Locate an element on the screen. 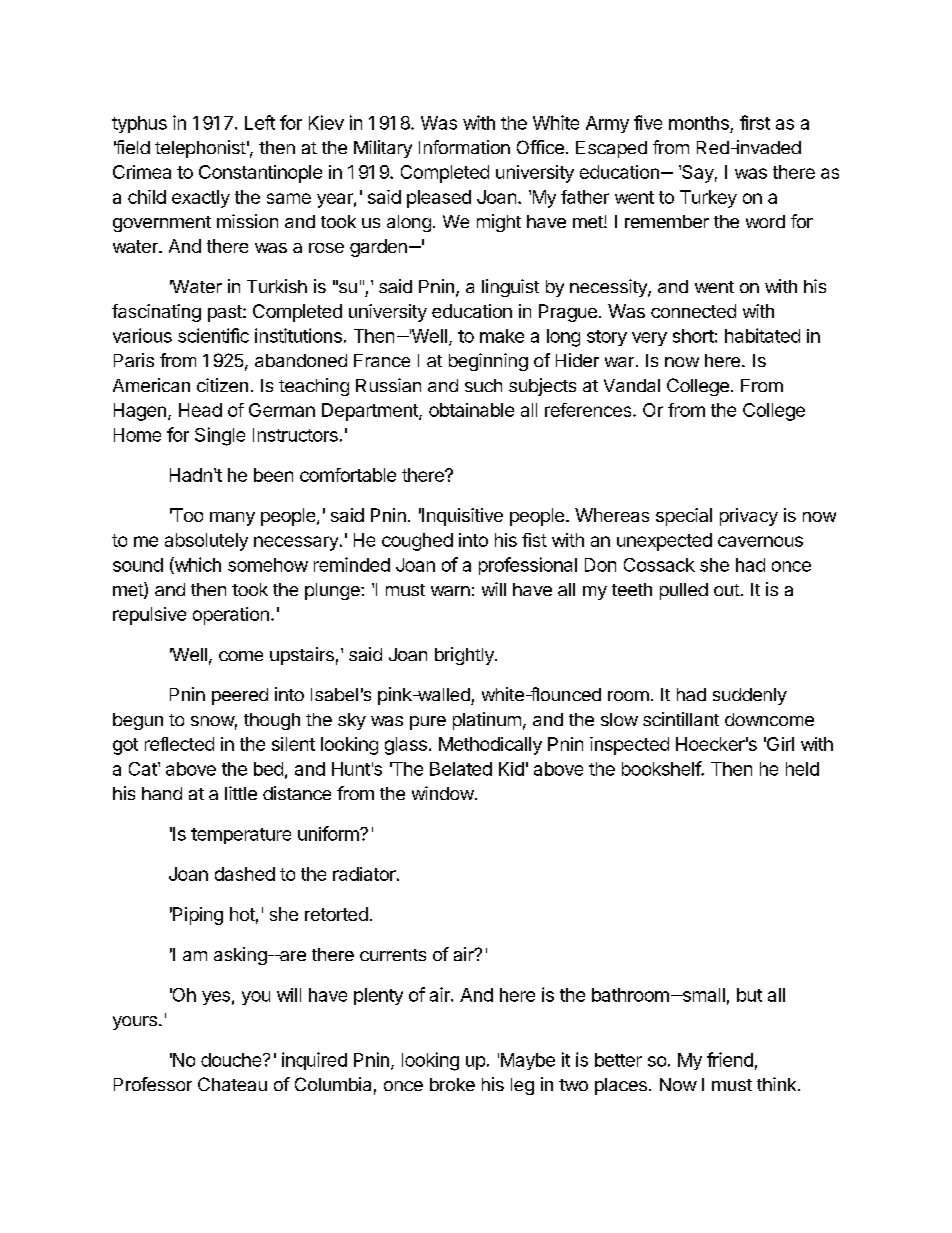 Image resolution: width=952 pixels, height=1233 pixels. months is located at coordinates (699, 123).
